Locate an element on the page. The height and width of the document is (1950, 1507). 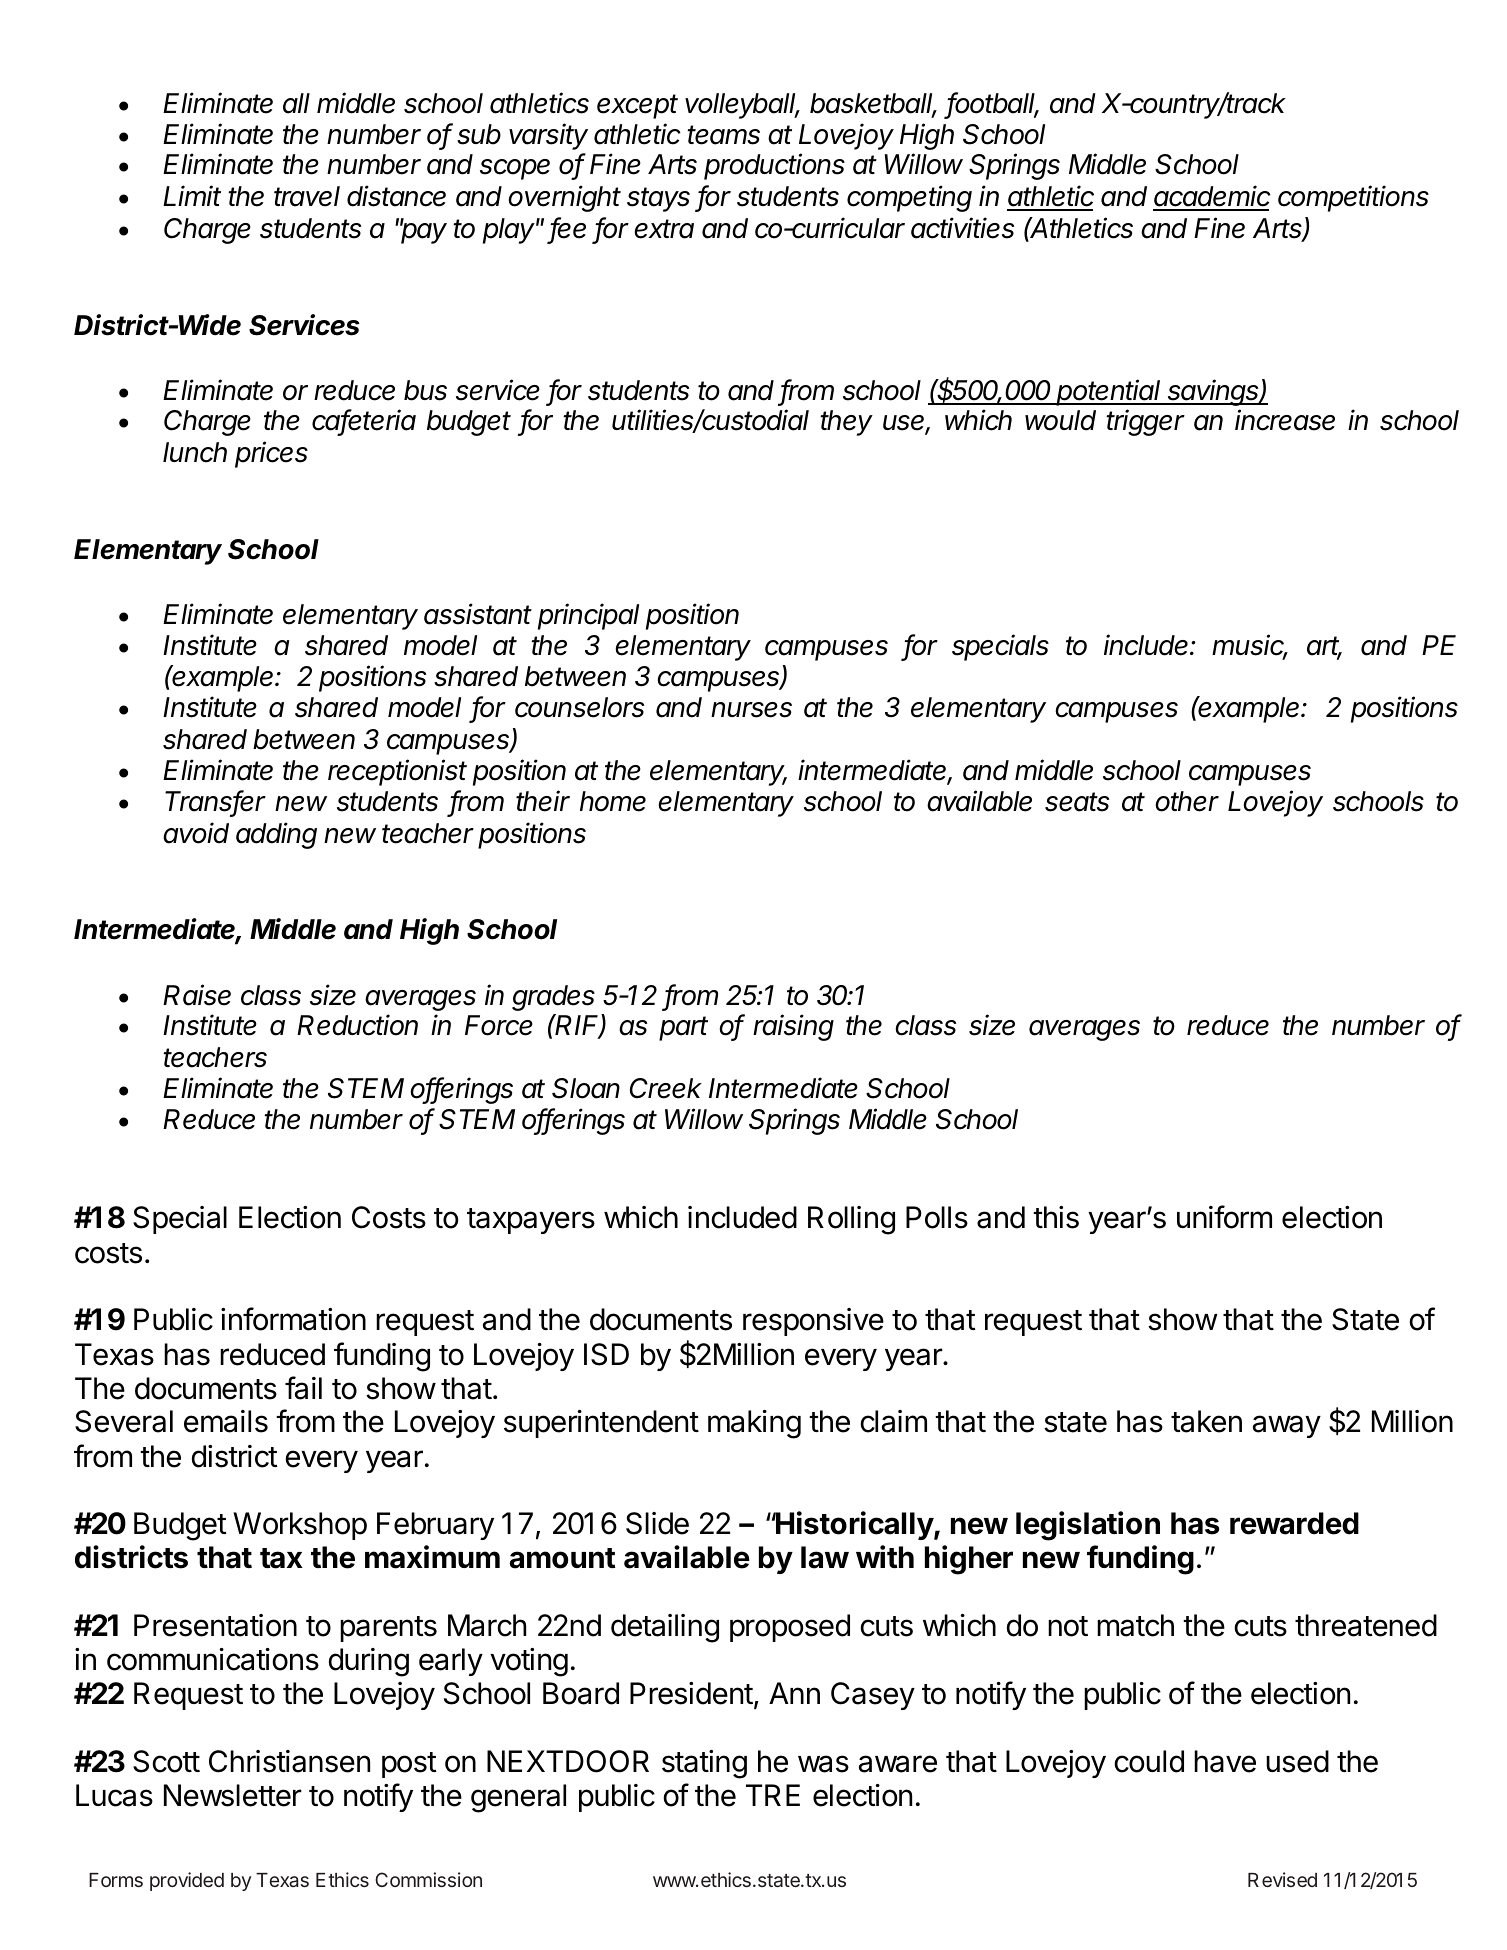
TRE is located at coordinates (773, 1795).
